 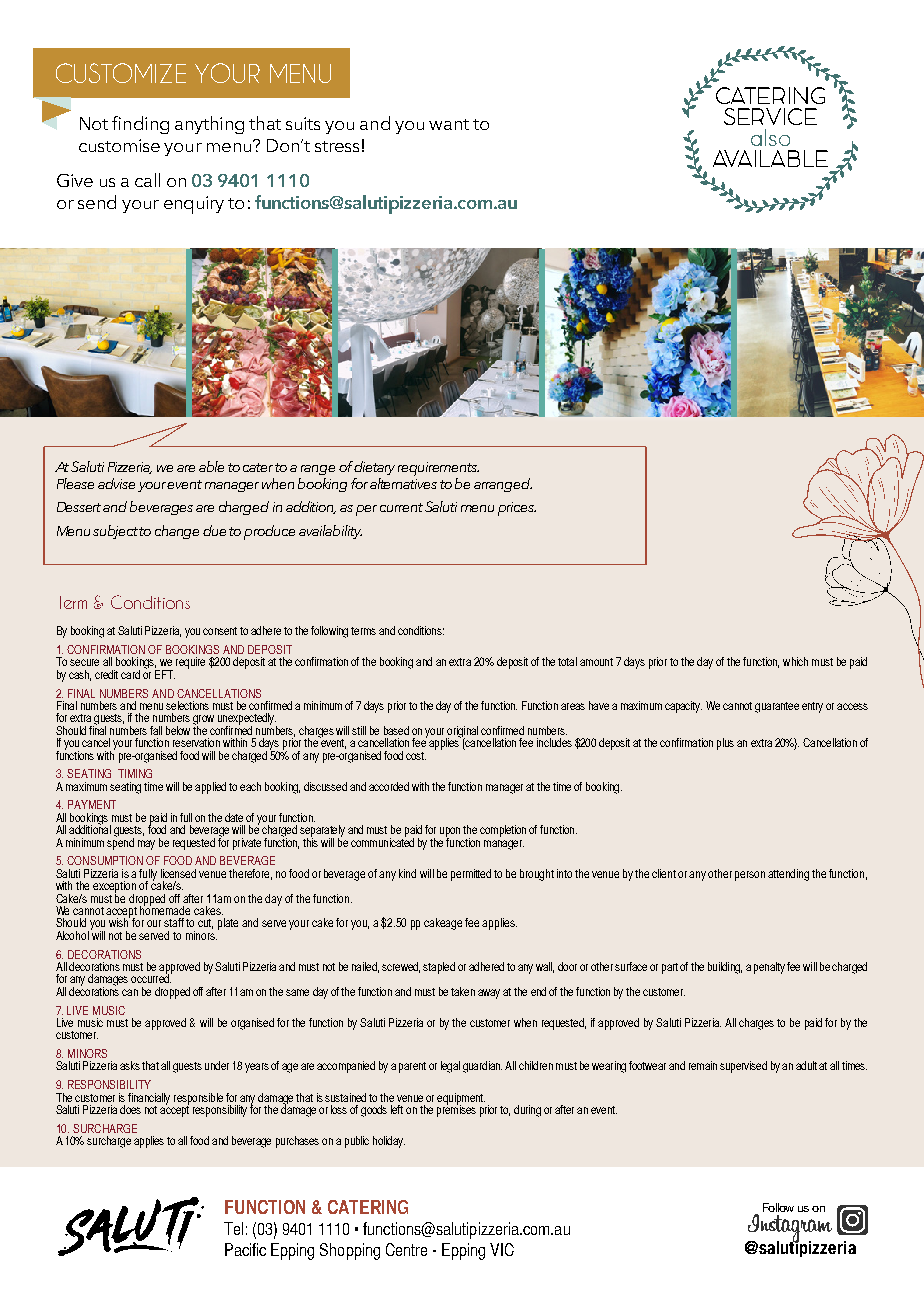 What do you see at coordinates (406, 1249) in the image?
I see `Centre` at bounding box center [406, 1249].
